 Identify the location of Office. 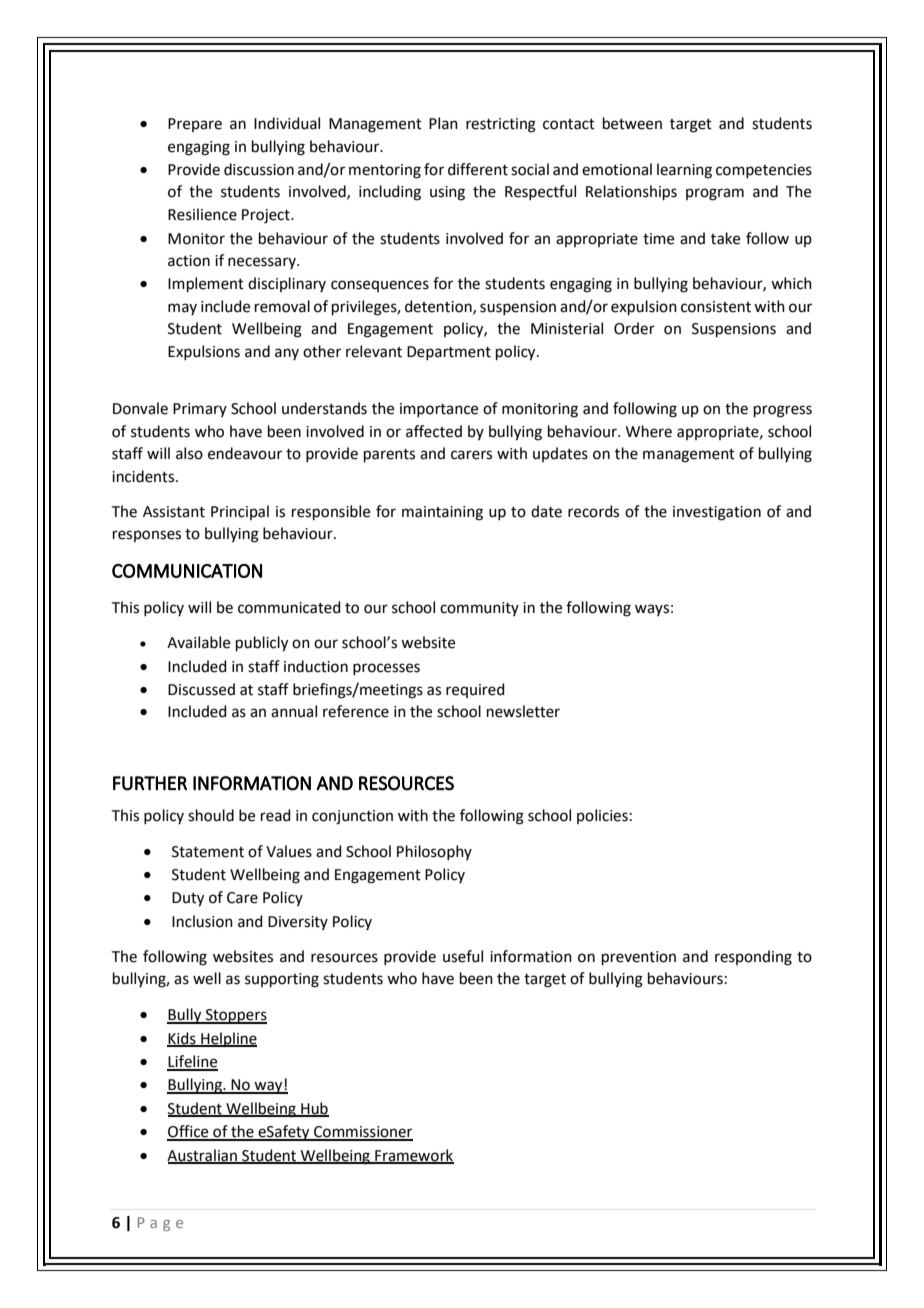
(189, 1132).
